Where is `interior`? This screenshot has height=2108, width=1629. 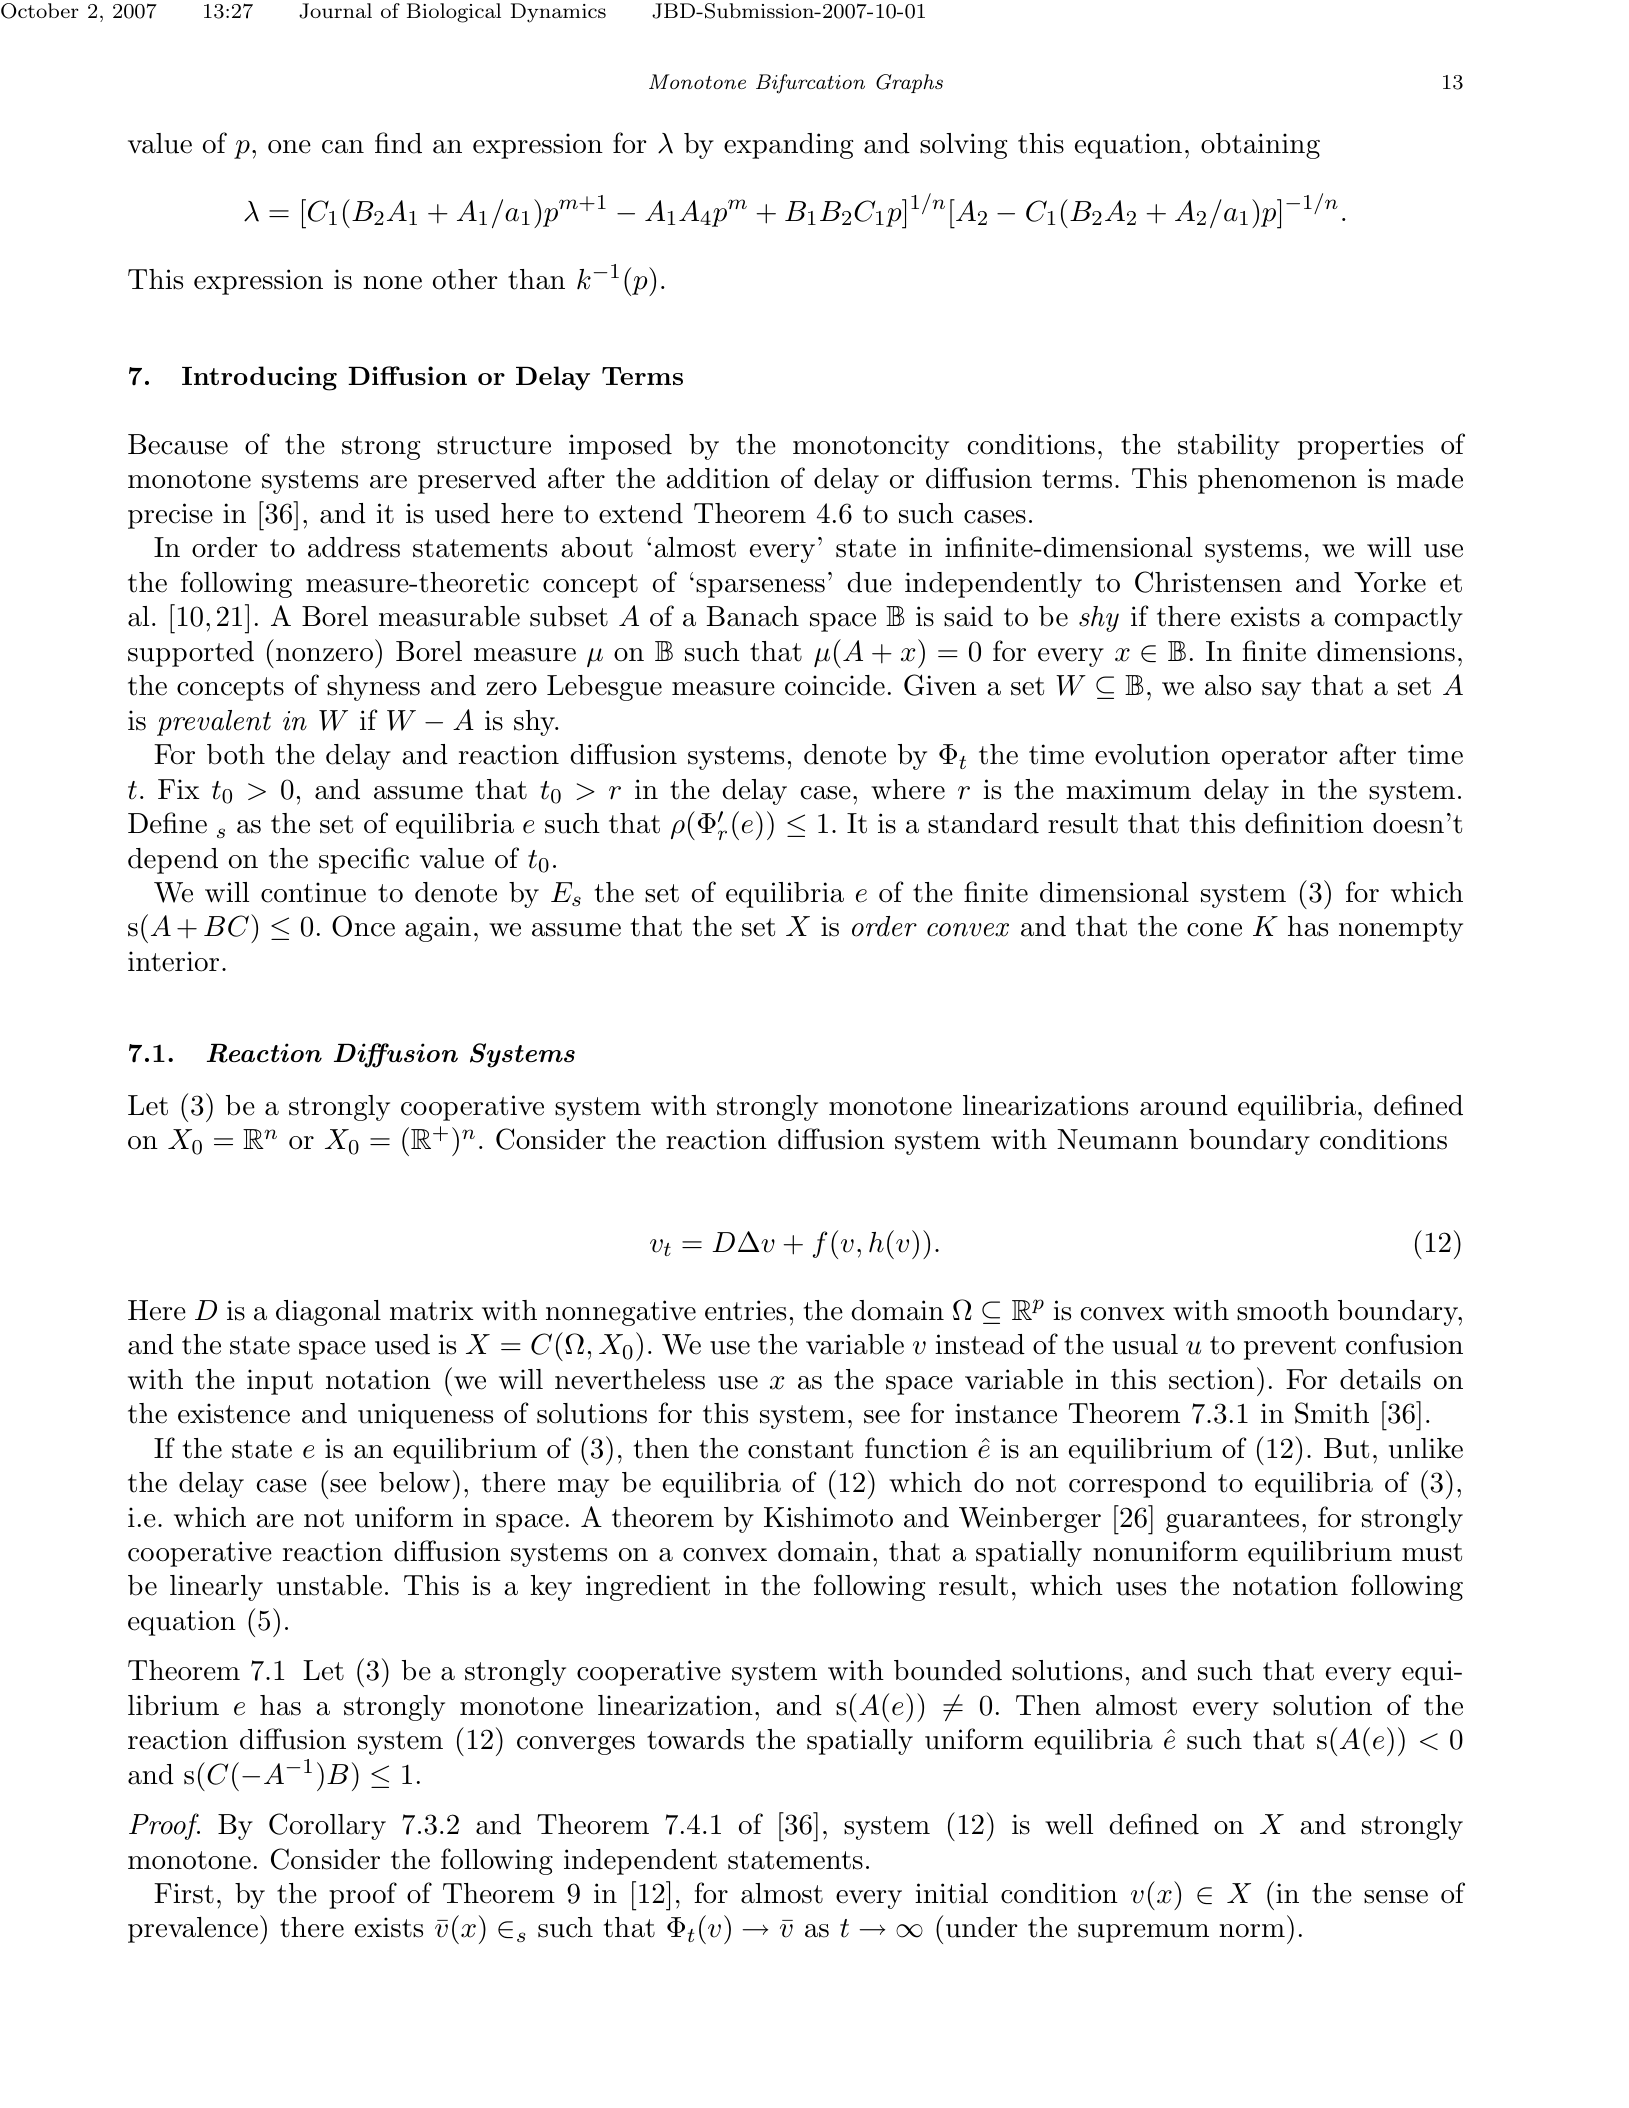 interior is located at coordinates (173, 961).
